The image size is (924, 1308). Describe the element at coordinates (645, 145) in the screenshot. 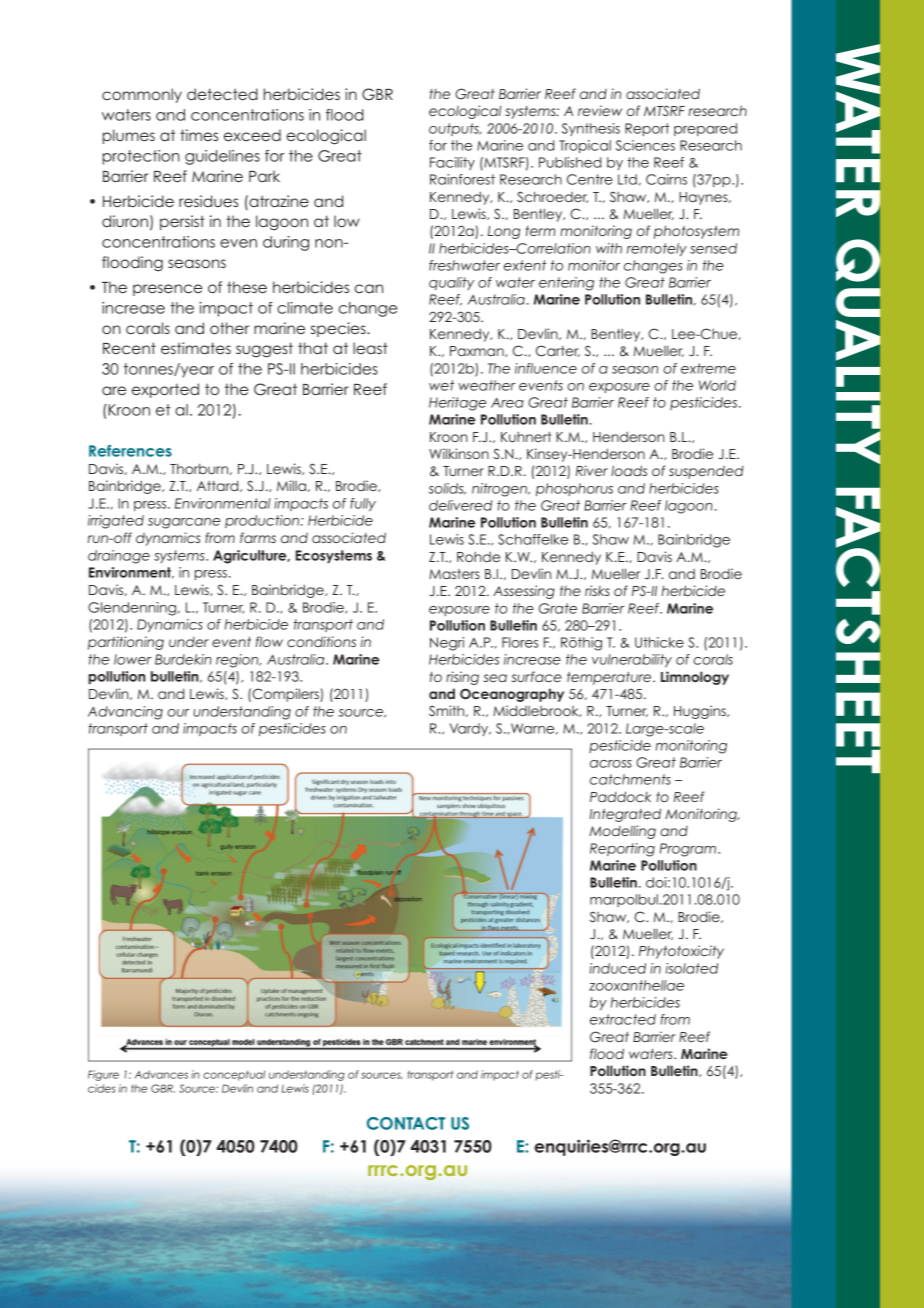

I see `Sciences` at that location.
